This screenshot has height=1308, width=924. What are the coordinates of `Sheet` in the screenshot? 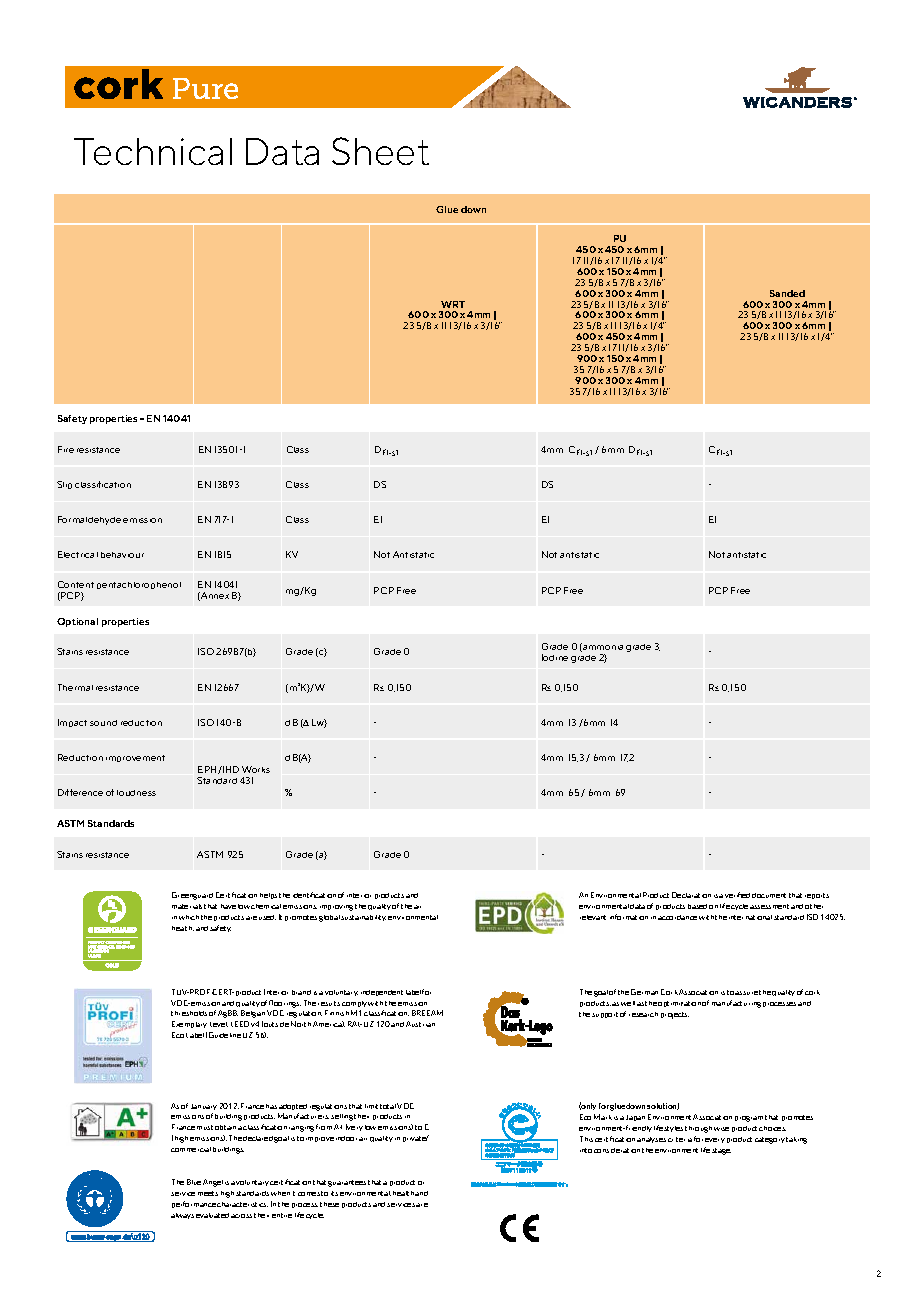 It's located at (380, 151).
